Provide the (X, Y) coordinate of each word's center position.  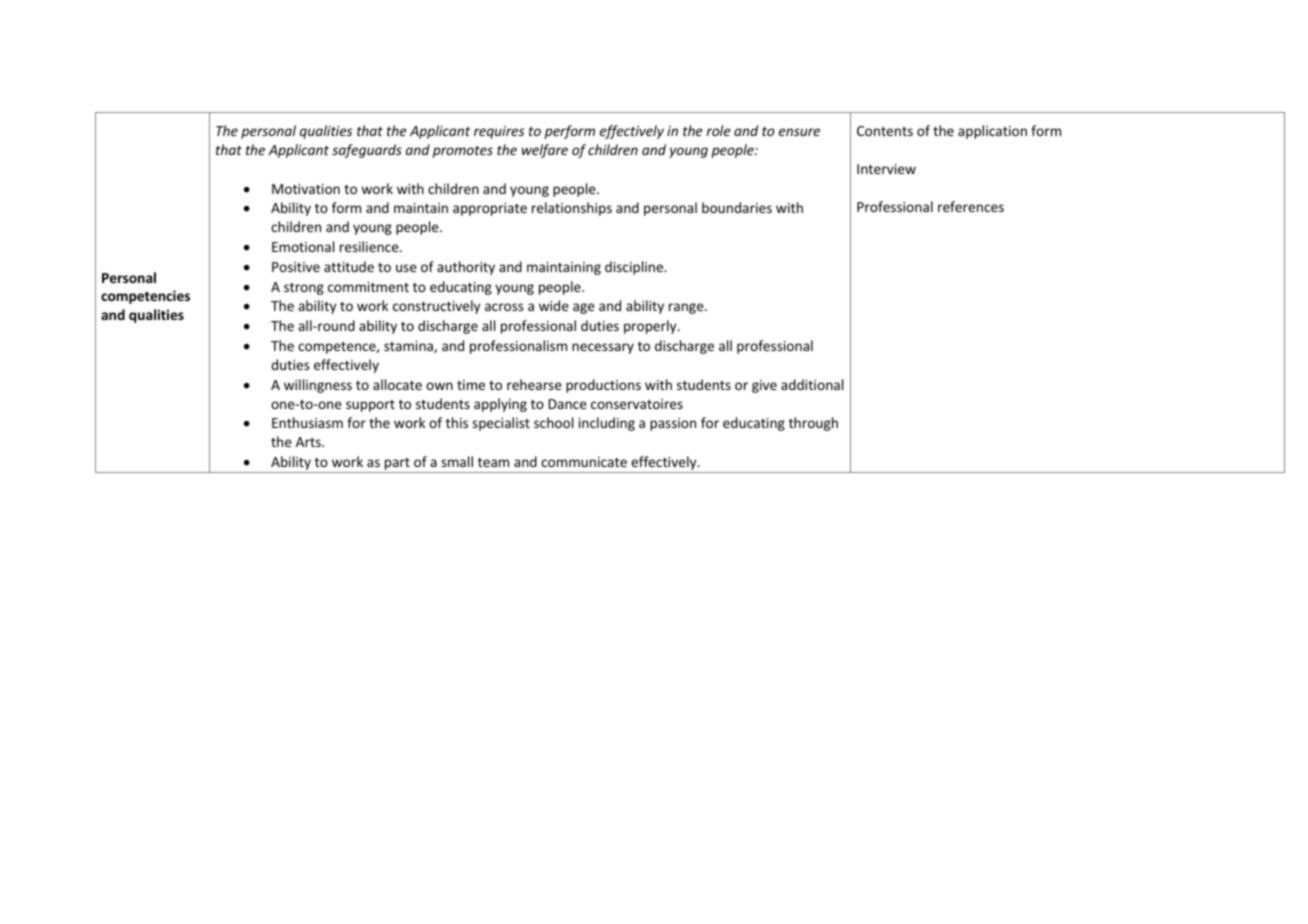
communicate (584, 462)
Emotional (303, 246)
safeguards (367, 151)
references (971, 206)
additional (812, 384)
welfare (545, 151)
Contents (885, 131)
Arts (309, 442)
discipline (635, 268)
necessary (603, 348)
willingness (318, 386)
